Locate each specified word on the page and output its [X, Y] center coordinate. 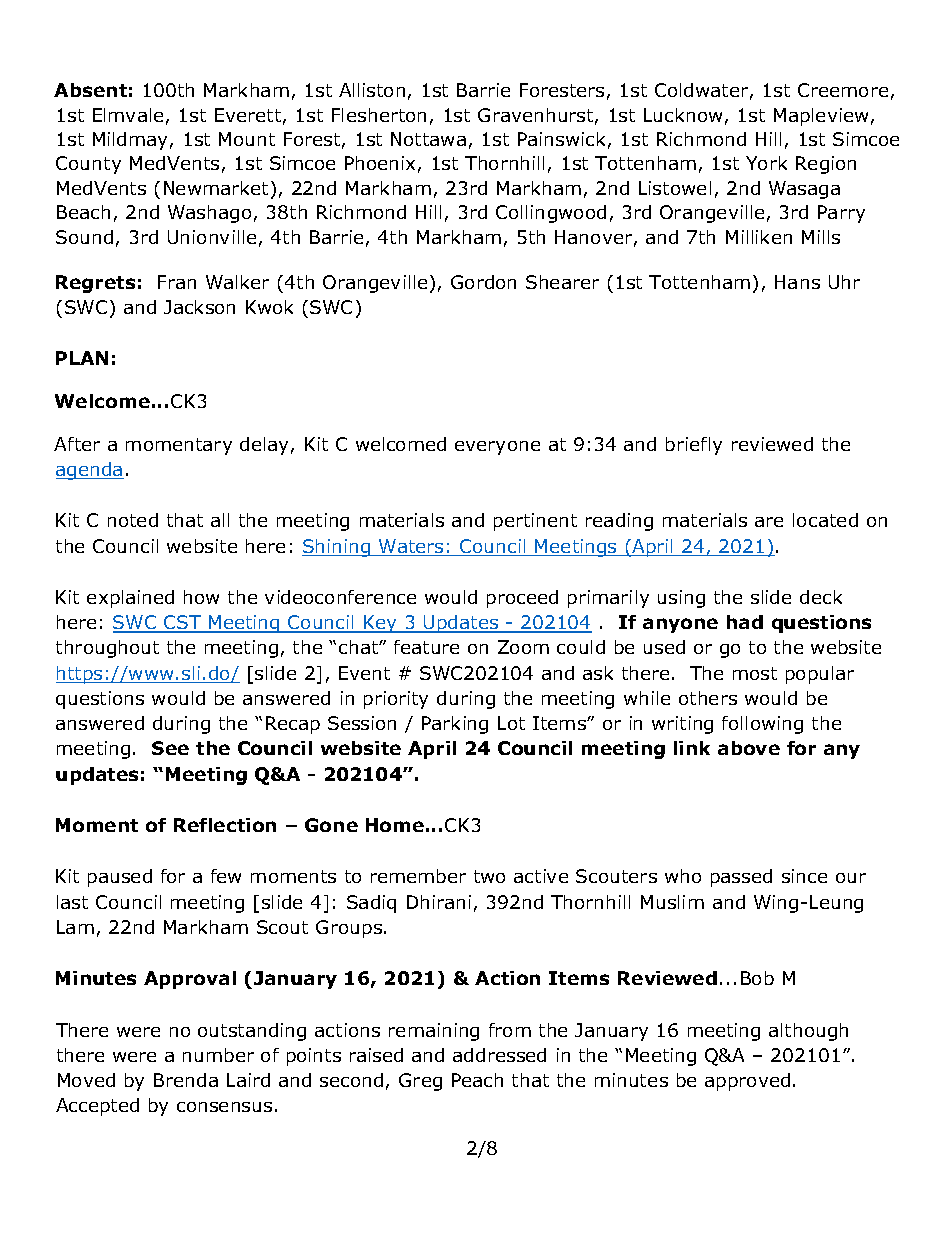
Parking [455, 725]
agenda [90, 471]
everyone [497, 448]
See [170, 748]
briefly [694, 446]
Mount [247, 139]
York [766, 163]
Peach [477, 1080]
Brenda [186, 1080]
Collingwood [551, 214]
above [749, 748]
